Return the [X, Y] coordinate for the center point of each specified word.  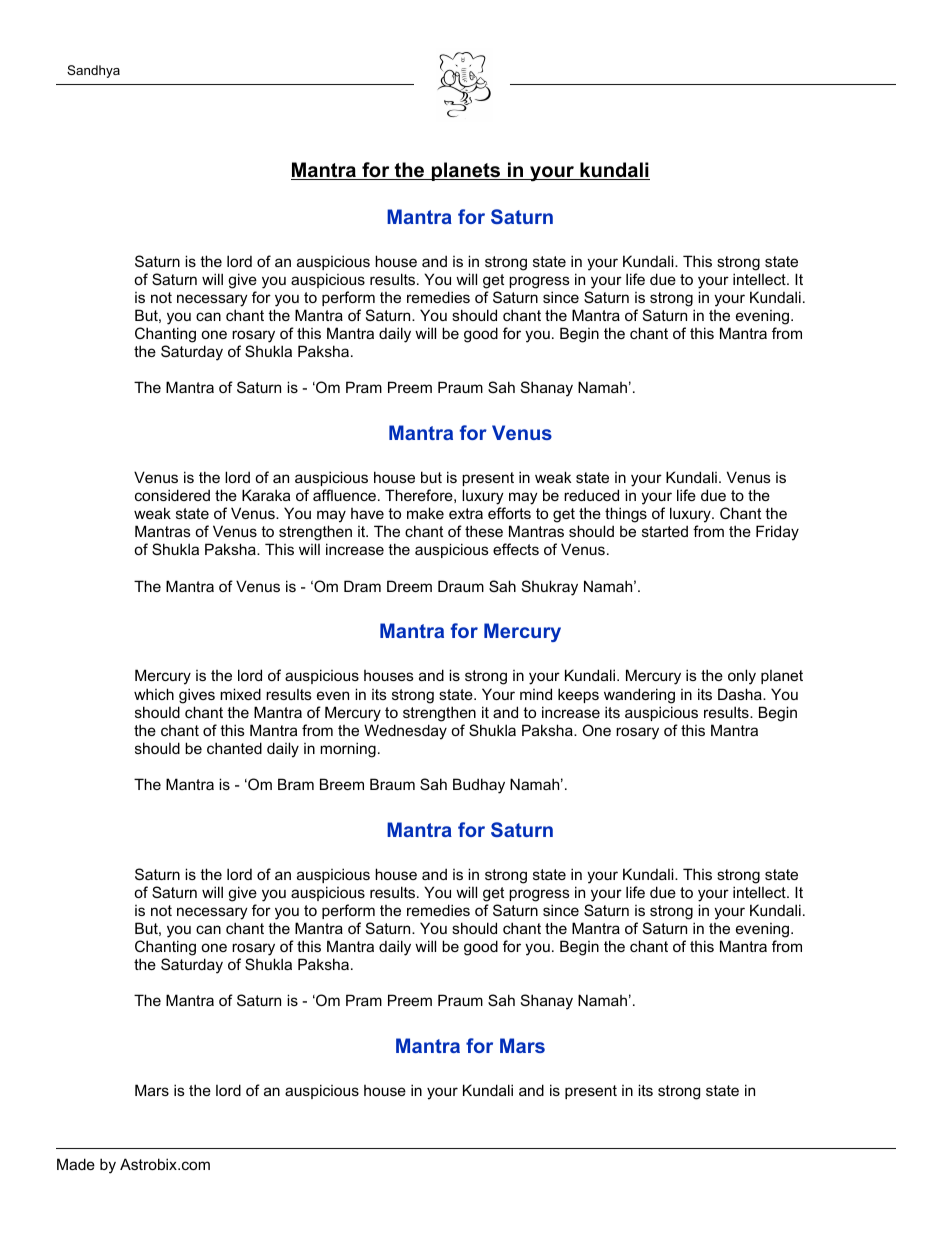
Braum [392, 784]
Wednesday [405, 732]
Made [76, 1164]
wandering [639, 696]
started [665, 531]
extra [466, 513]
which [154, 694]
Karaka [266, 495]
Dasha [741, 694]
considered [172, 495]
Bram [296, 784]
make [425, 513]
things [625, 516]
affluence [344, 495]
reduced [591, 495]
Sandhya [93, 71]
